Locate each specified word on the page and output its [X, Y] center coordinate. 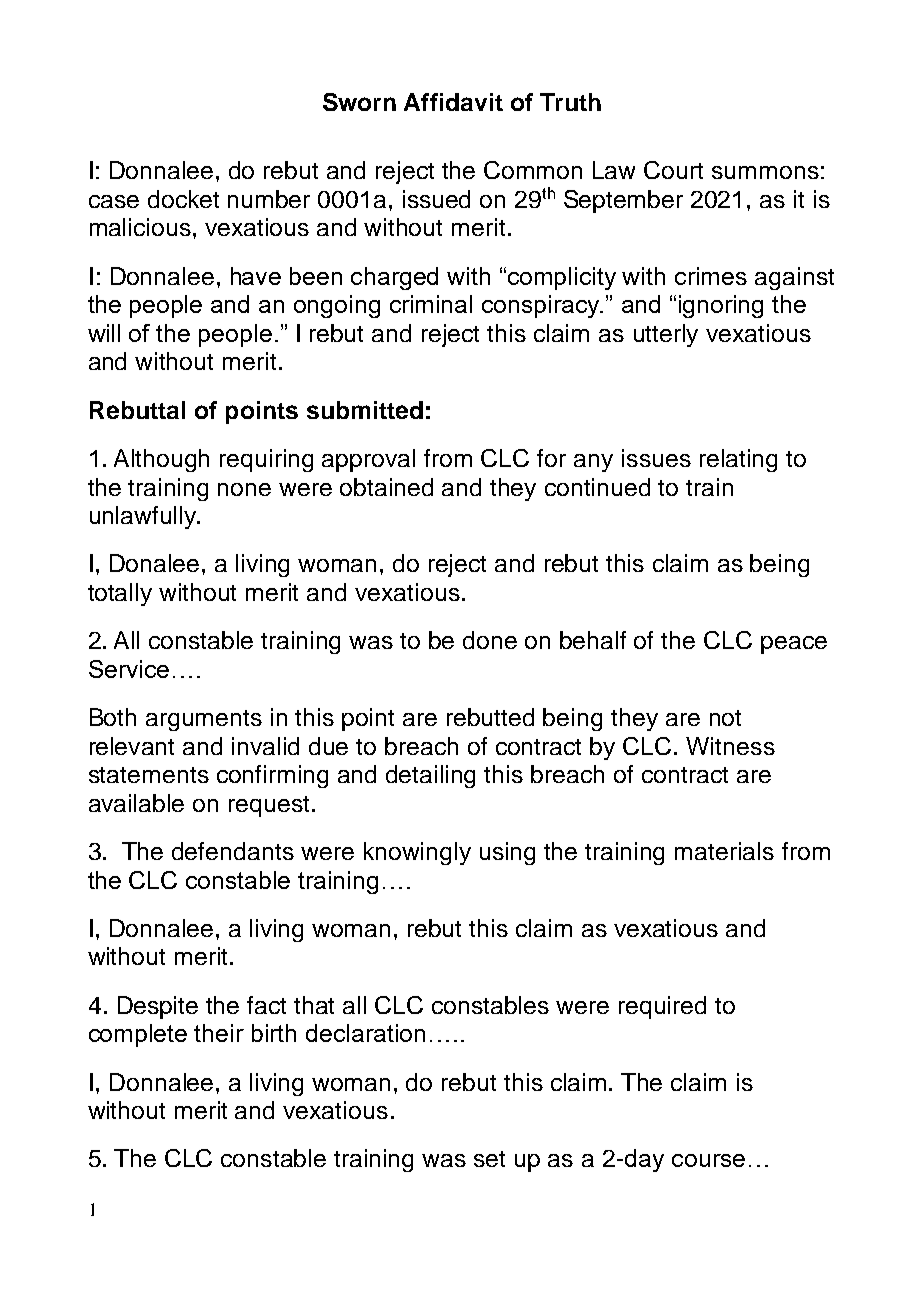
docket [183, 199]
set [489, 1159]
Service [129, 669]
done [490, 640]
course [708, 1160]
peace [794, 645]
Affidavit [453, 102]
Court [673, 170]
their [219, 1033]
